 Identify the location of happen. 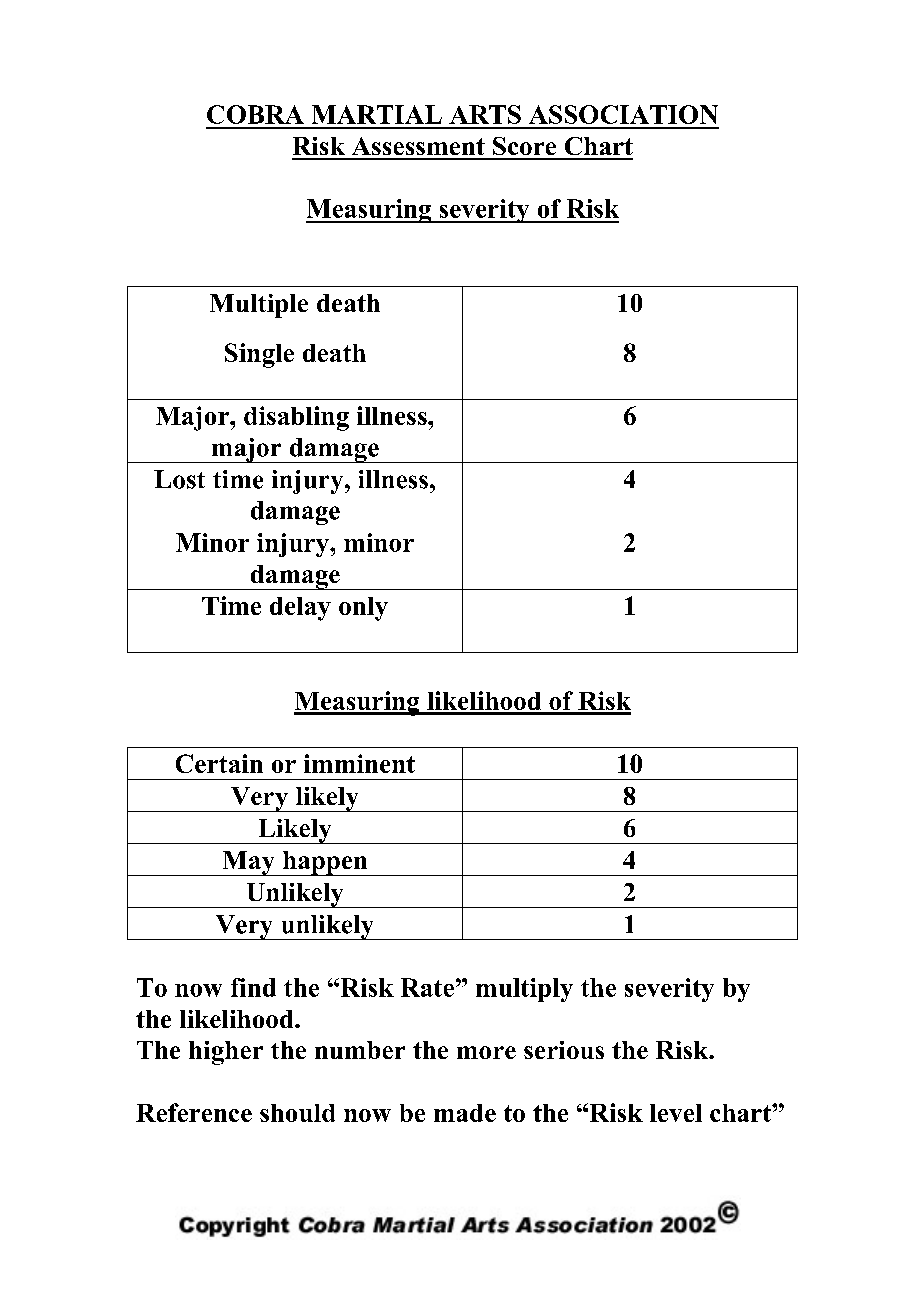
(325, 863).
